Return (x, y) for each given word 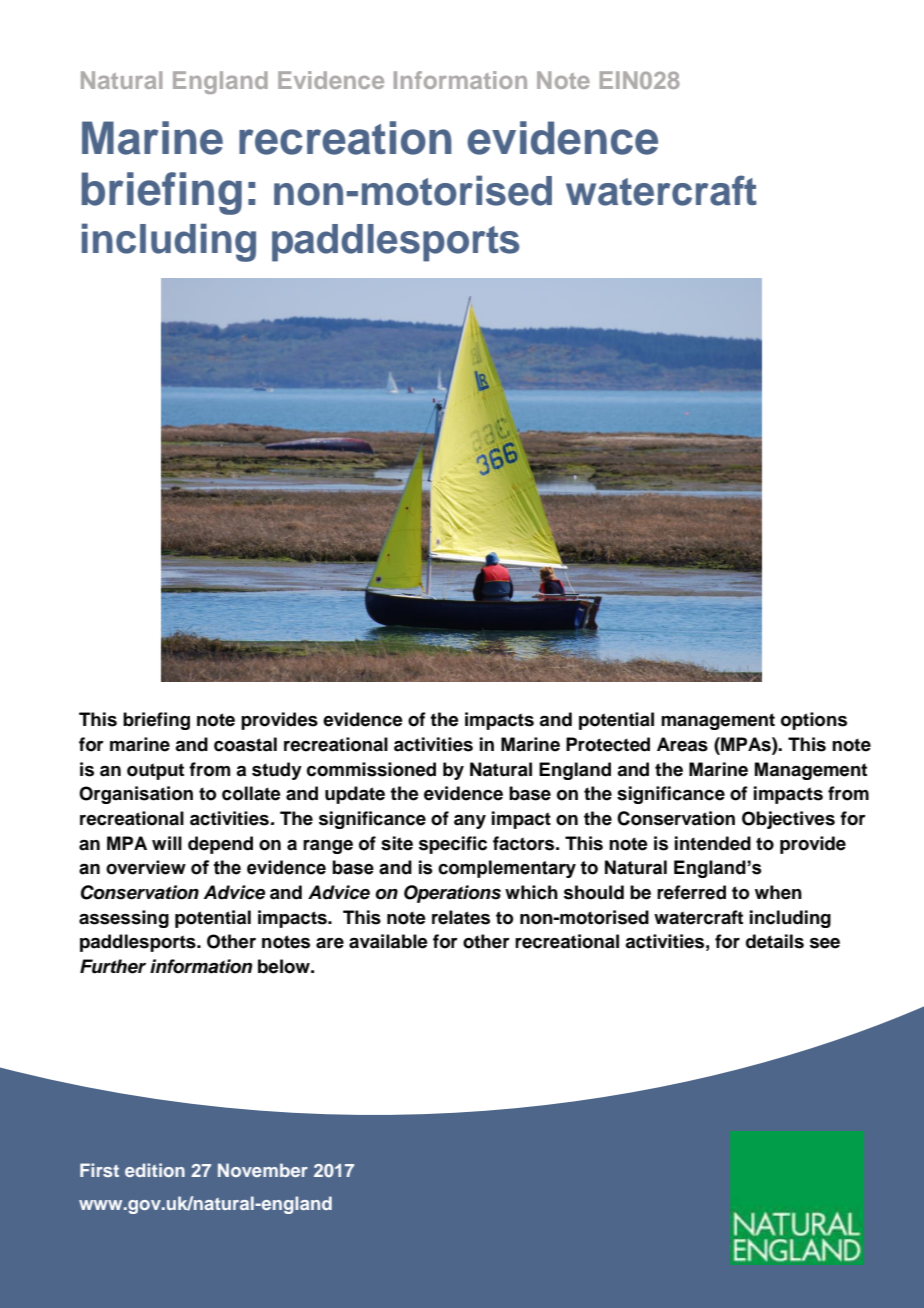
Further (113, 966)
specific (453, 845)
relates (461, 917)
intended (713, 843)
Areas (682, 744)
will (167, 843)
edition (155, 1170)
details (775, 941)
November (263, 1170)
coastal (245, 744)
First (99, 1170)
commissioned (371, 769)
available (388, 941)
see (825, 943)
